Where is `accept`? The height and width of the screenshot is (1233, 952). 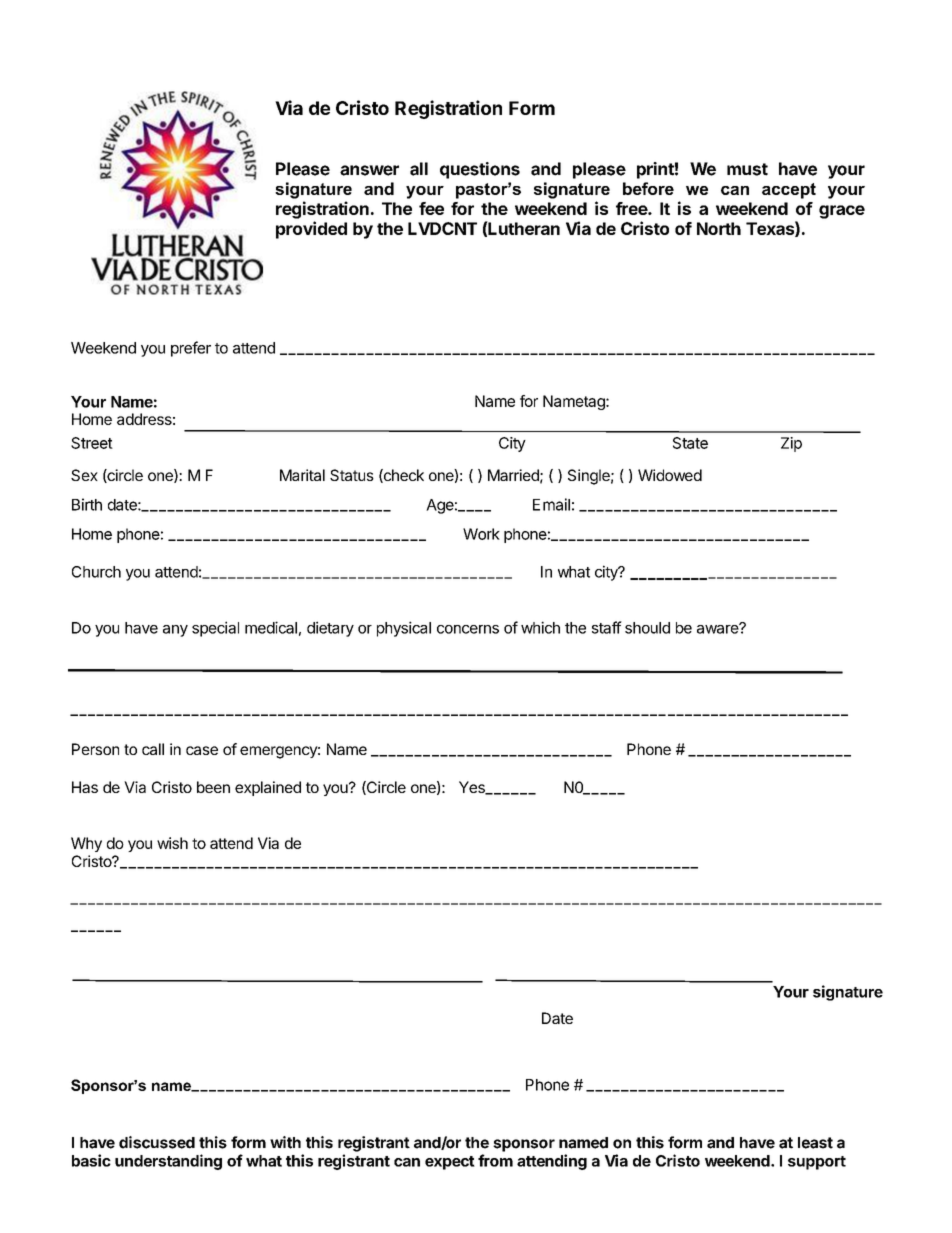 accept is located at coordinates (789, 191).
